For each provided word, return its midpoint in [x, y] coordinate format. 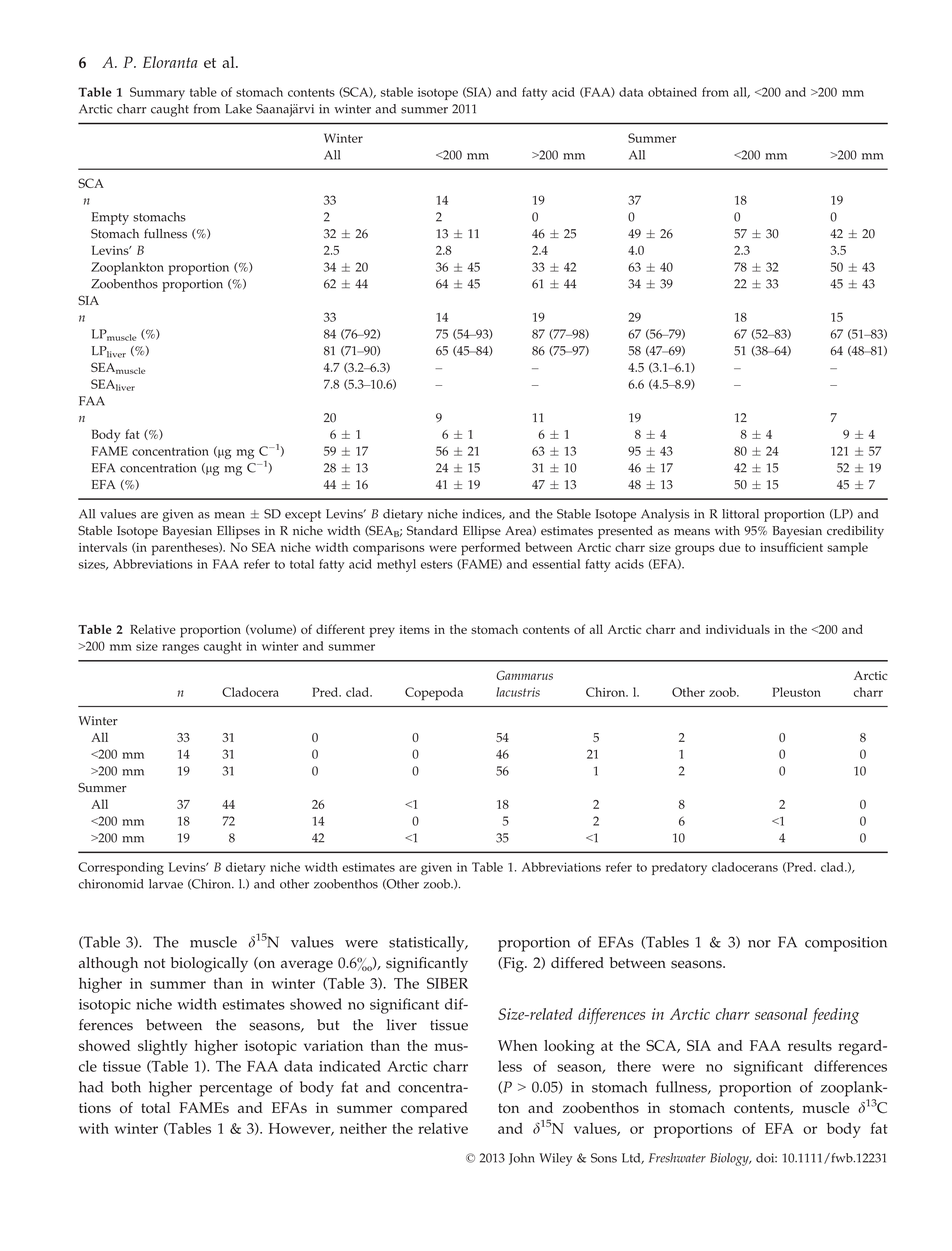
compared [434, 1109]
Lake [238, 109]
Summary [157, 93]
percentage [235, 1090]
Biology [730, 1159]
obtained [672, 92]
